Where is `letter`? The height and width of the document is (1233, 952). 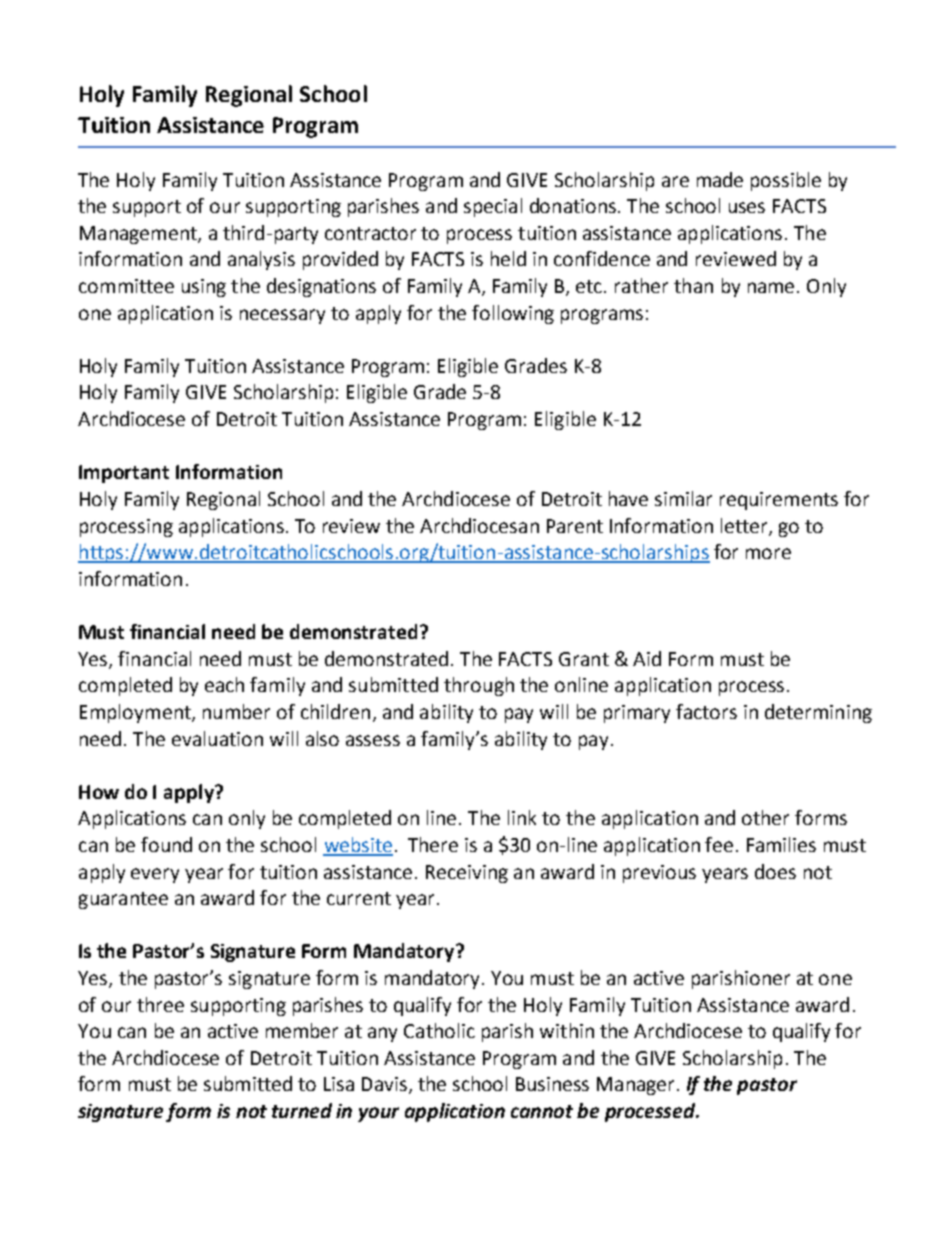
letter is located at coordinates (745, 526).
